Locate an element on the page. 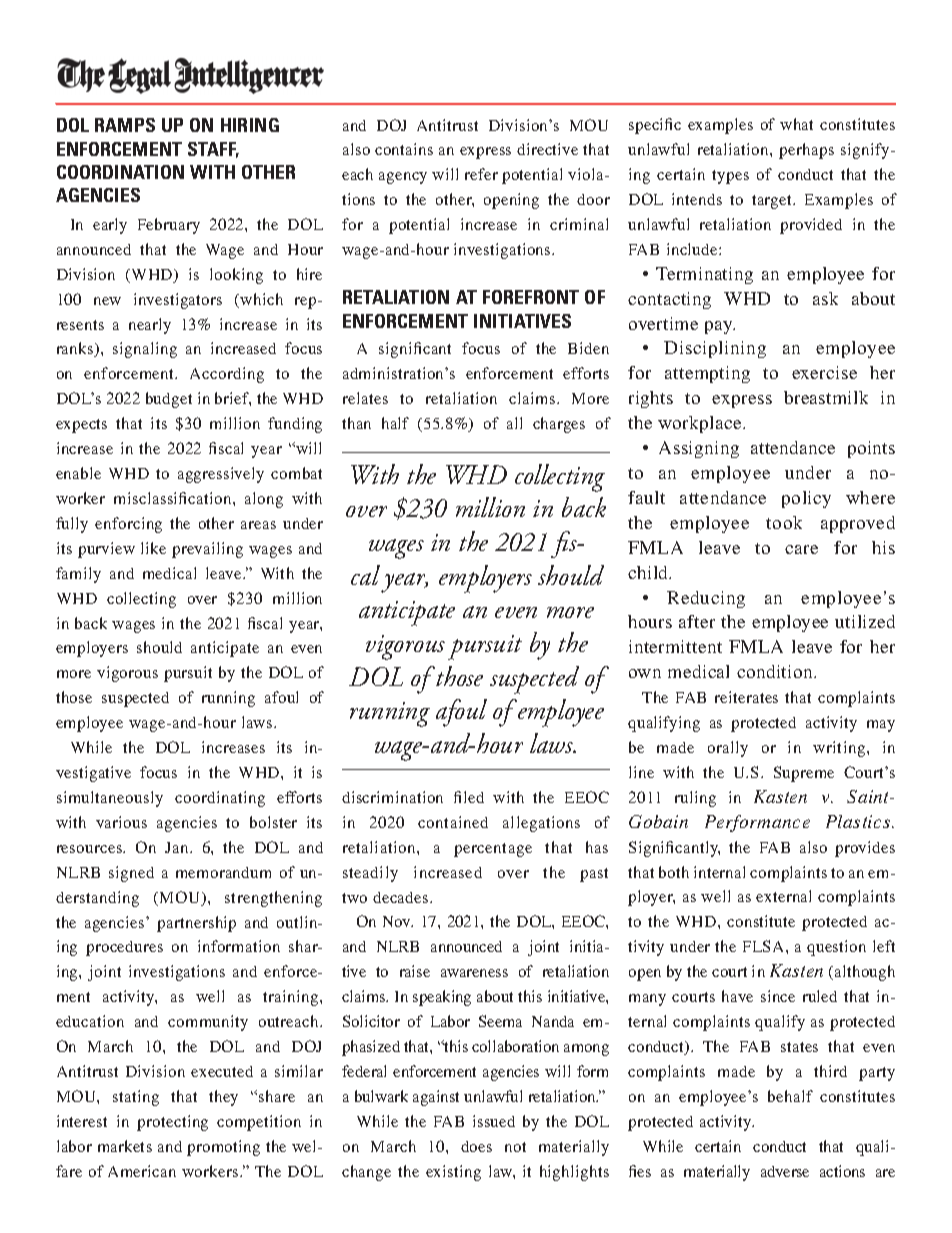 This document has height=1233, width=952. own is located at coordinates (645, 673).
